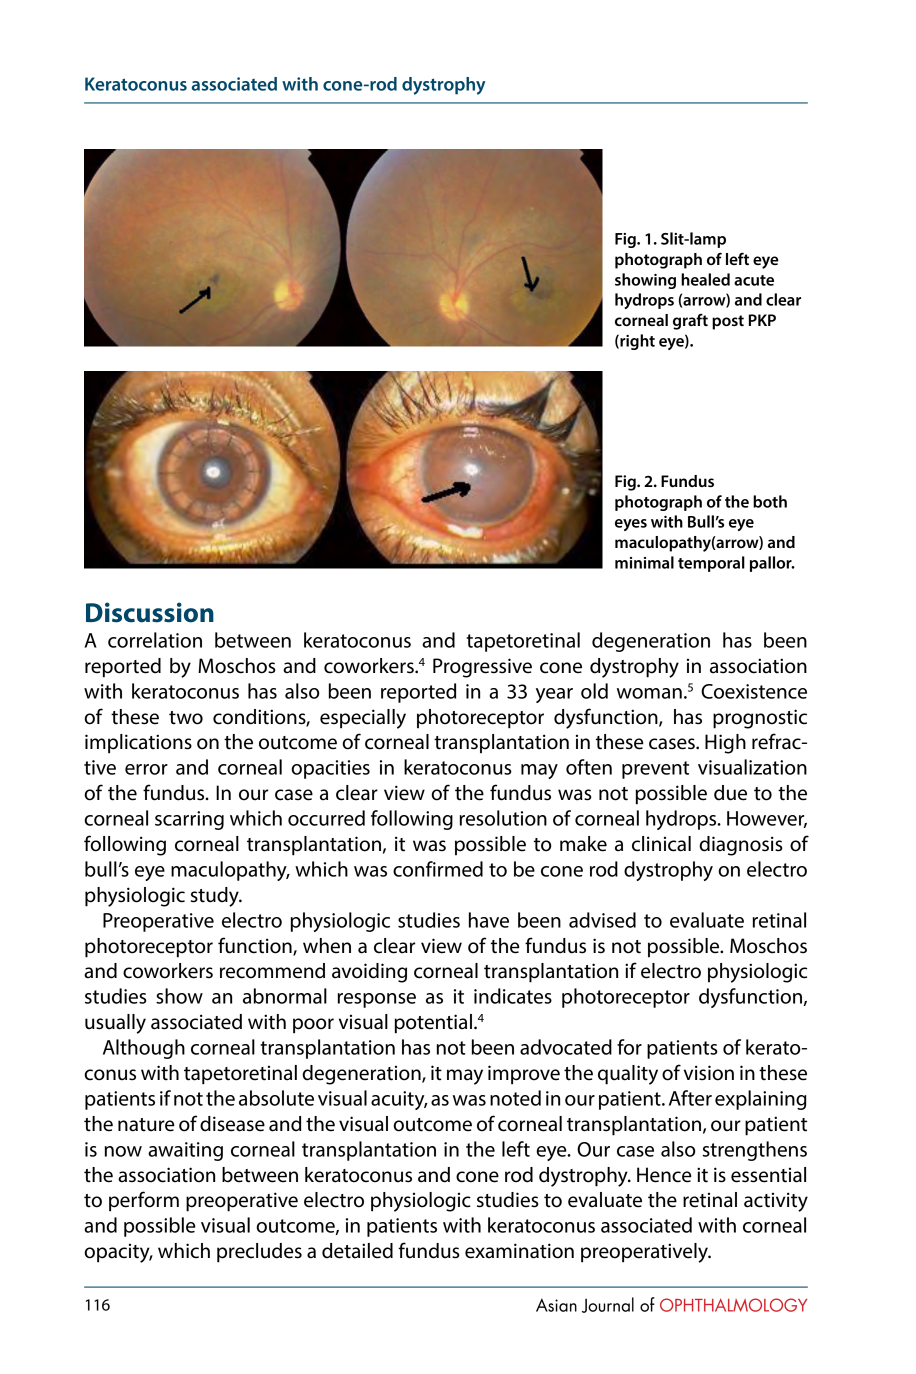  Describe the element at coordinates (709, 1073) in the screenshot. I see `vision` at that location.
